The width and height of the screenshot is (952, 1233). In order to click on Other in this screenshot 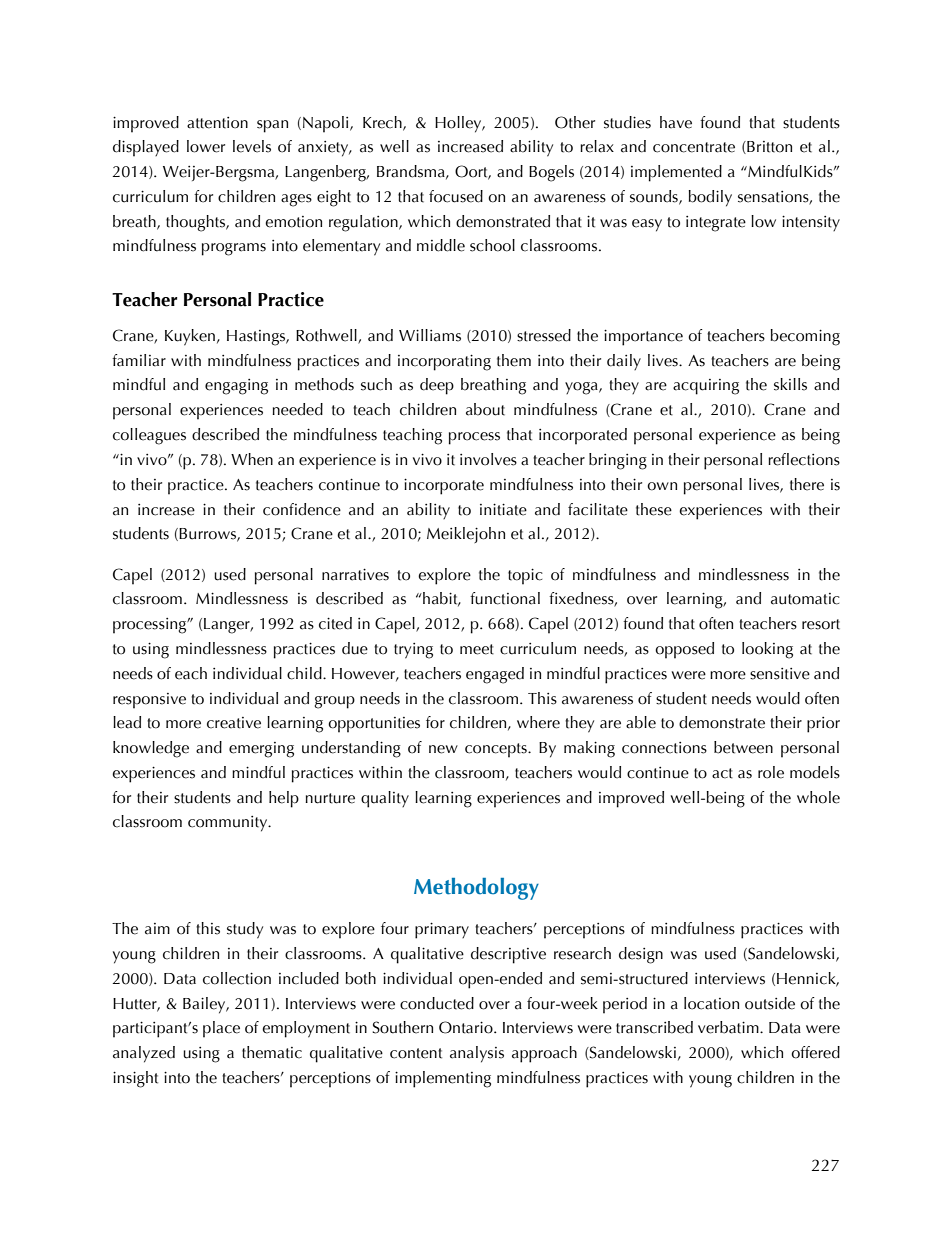, I will do `click(575, 122)`.
